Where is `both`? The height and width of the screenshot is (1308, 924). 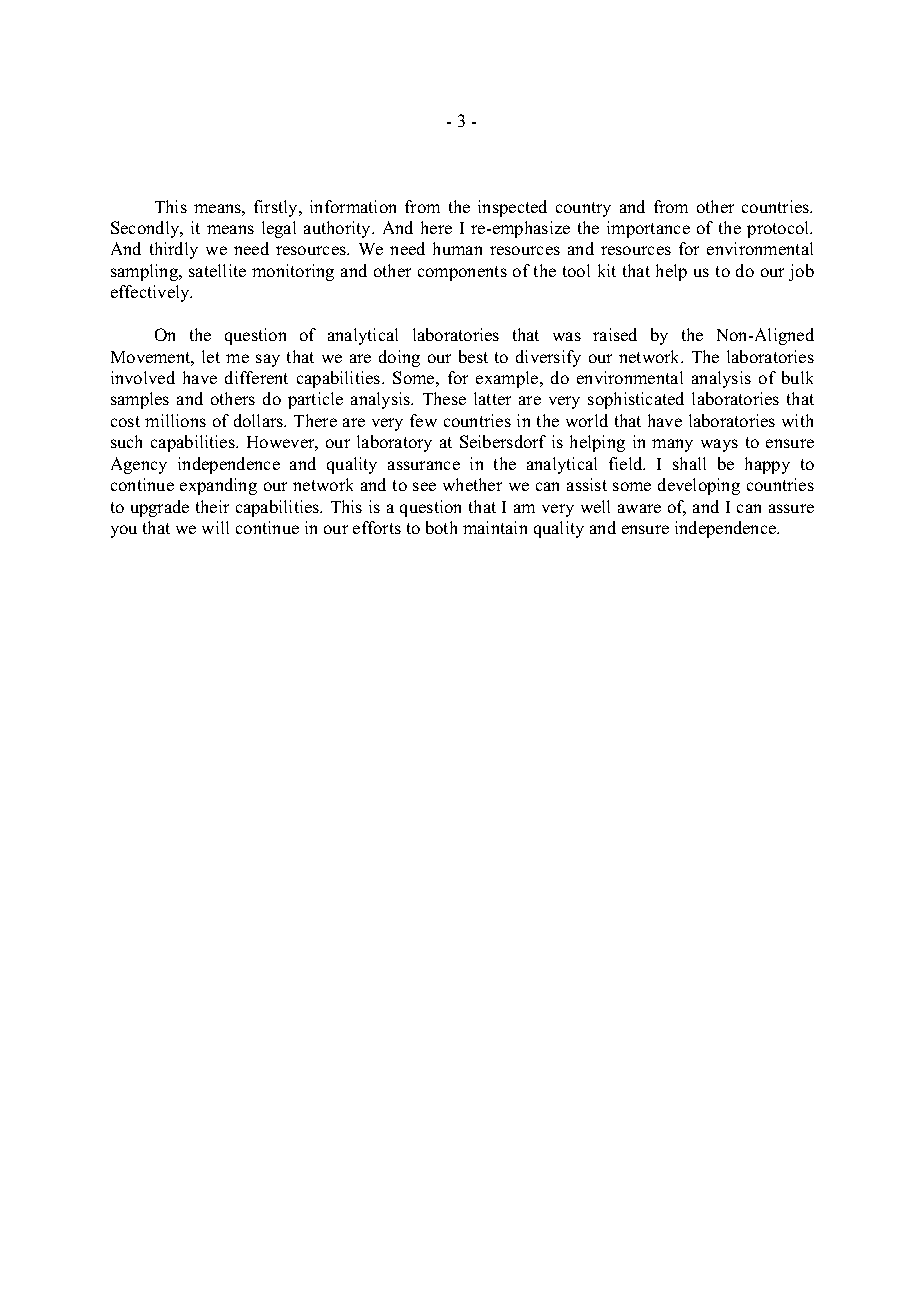 both is located at coordinates (441, 527).
